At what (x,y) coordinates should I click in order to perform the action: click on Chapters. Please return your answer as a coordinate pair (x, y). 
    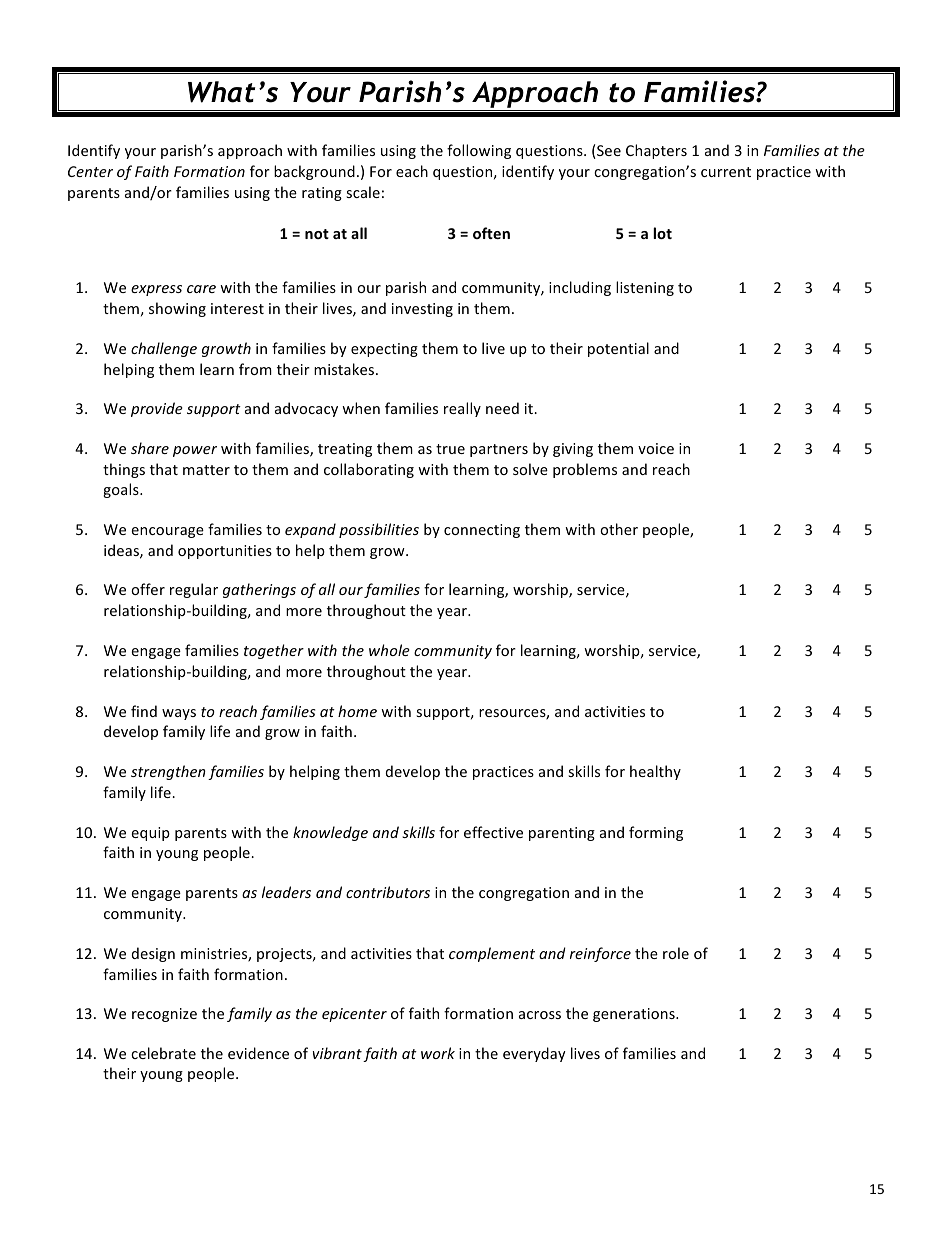
    Looking at the image, I should click on (656, 151).
